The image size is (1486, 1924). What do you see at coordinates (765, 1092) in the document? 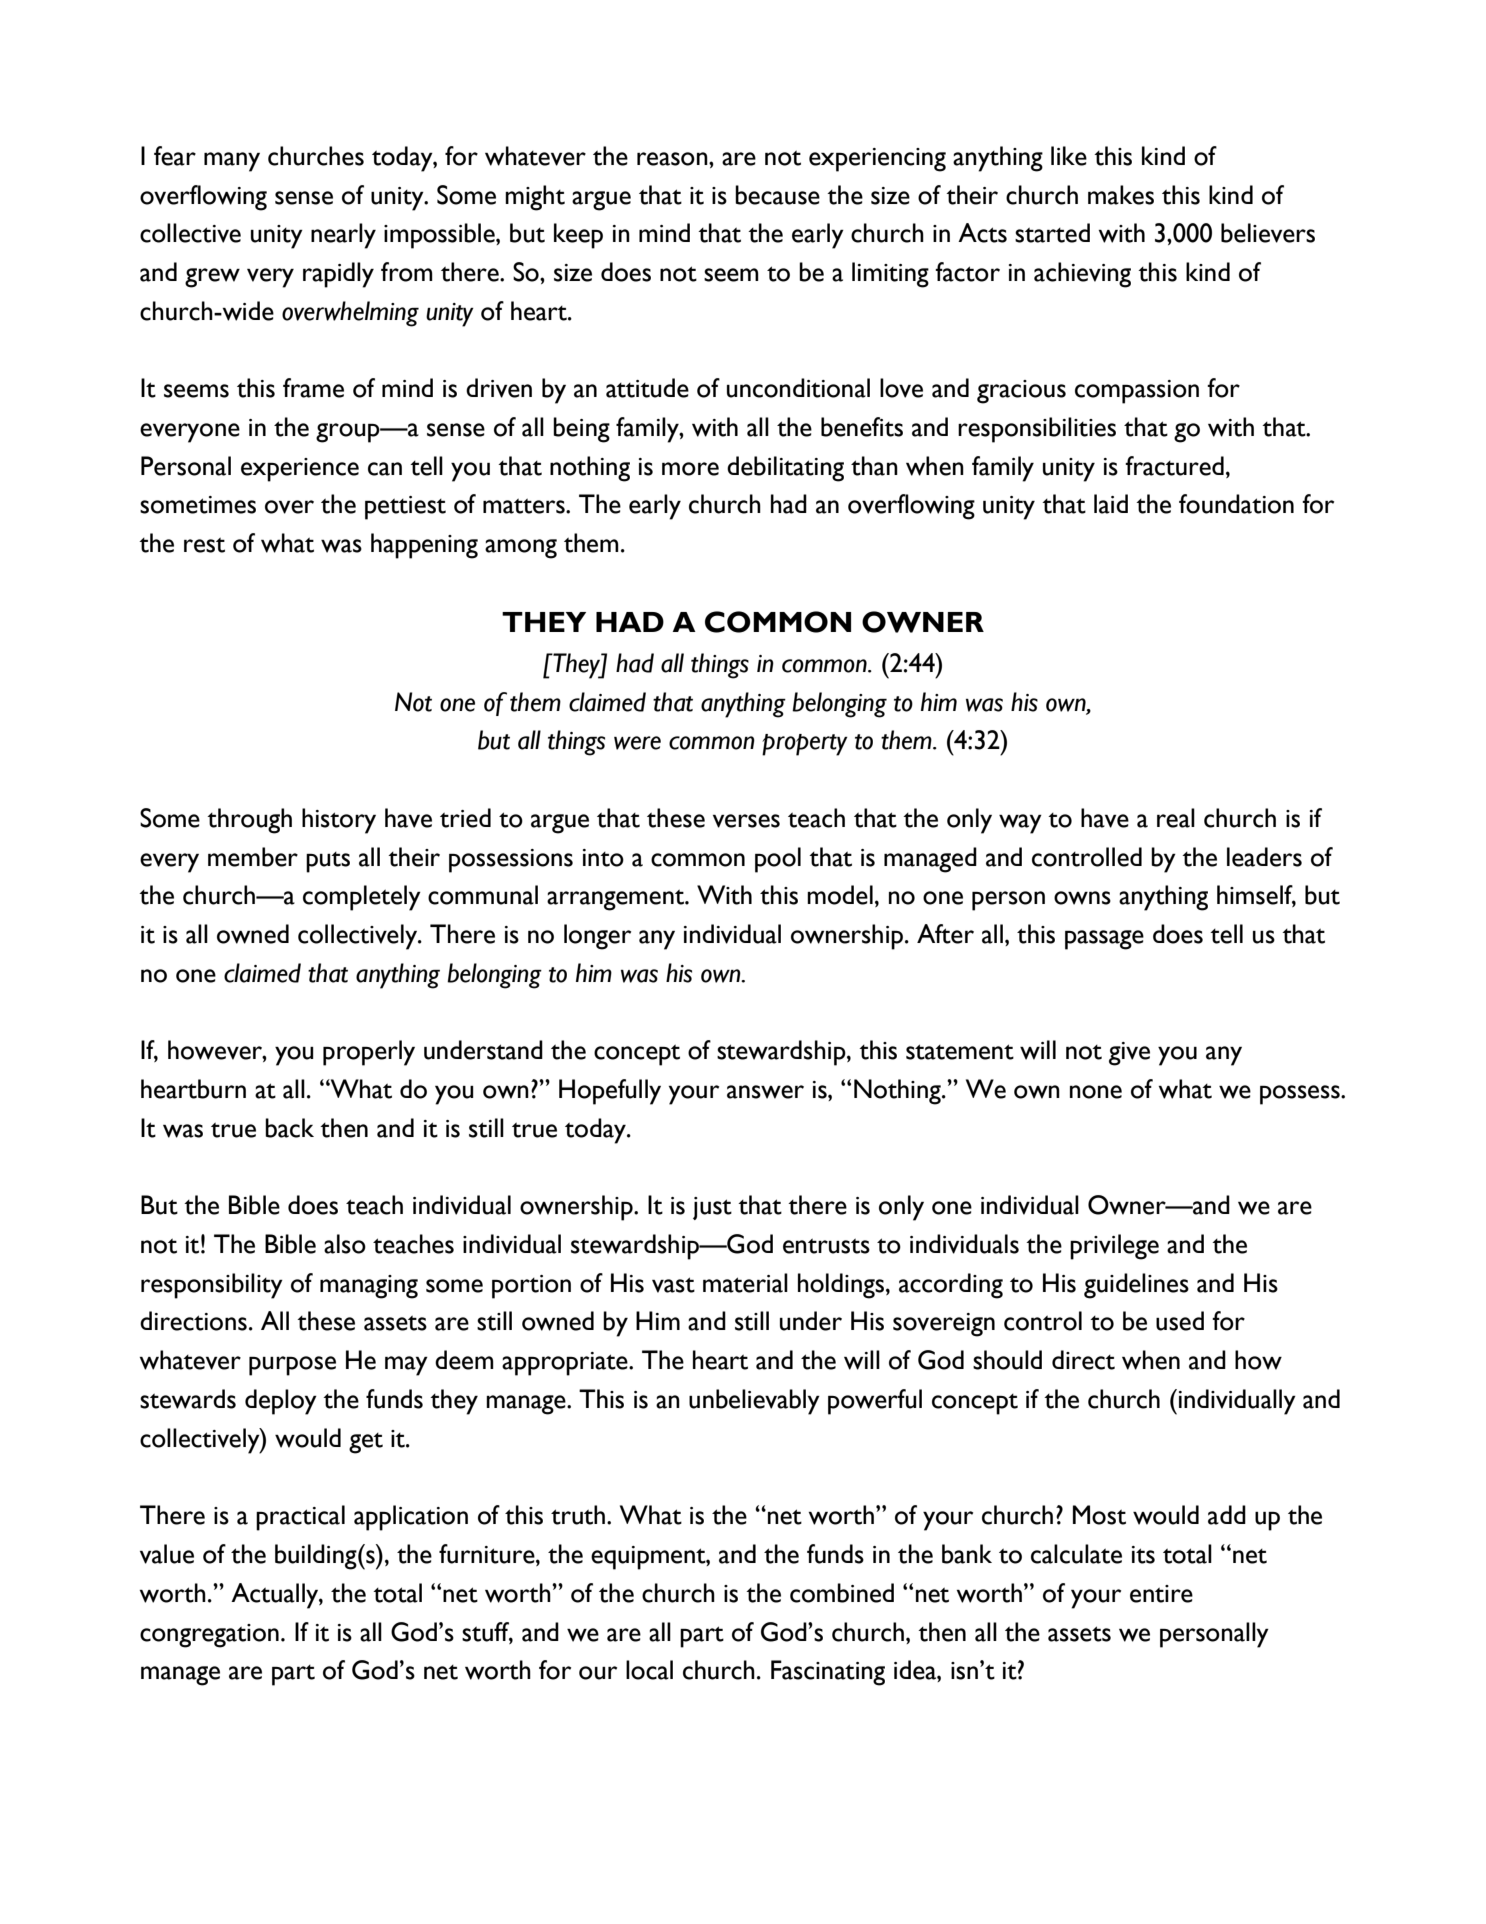
I see `answer` at bounding box center [765, 1092].
